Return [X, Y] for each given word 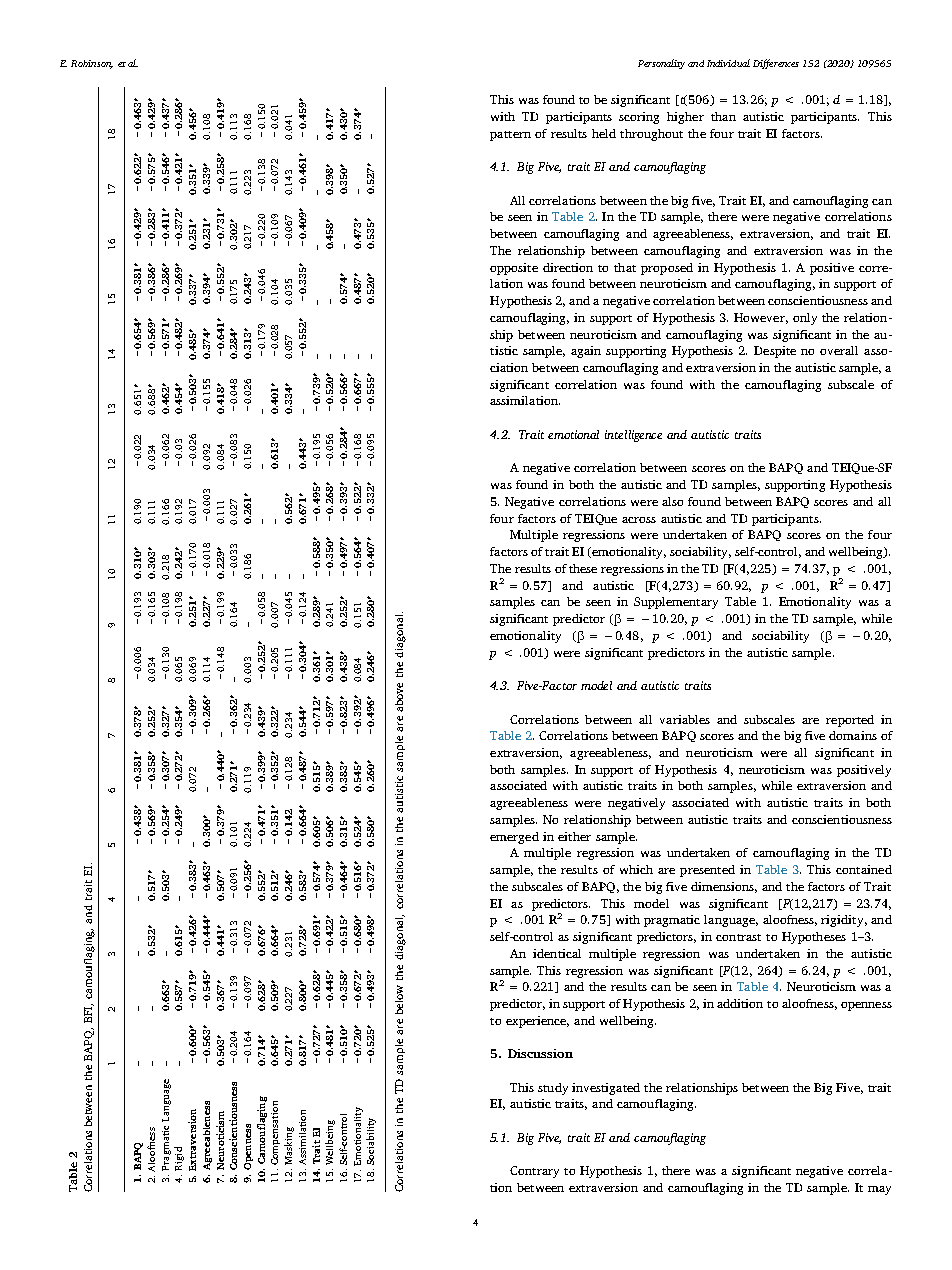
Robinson [92, 64]
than [723, 116]
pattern [510, 136]
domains [853, 735]
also [672, 501]
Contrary [534, 1172]
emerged [514, 838]
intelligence [633, 436]
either [574, 836]
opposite [514, 269]
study [553, 1089]
